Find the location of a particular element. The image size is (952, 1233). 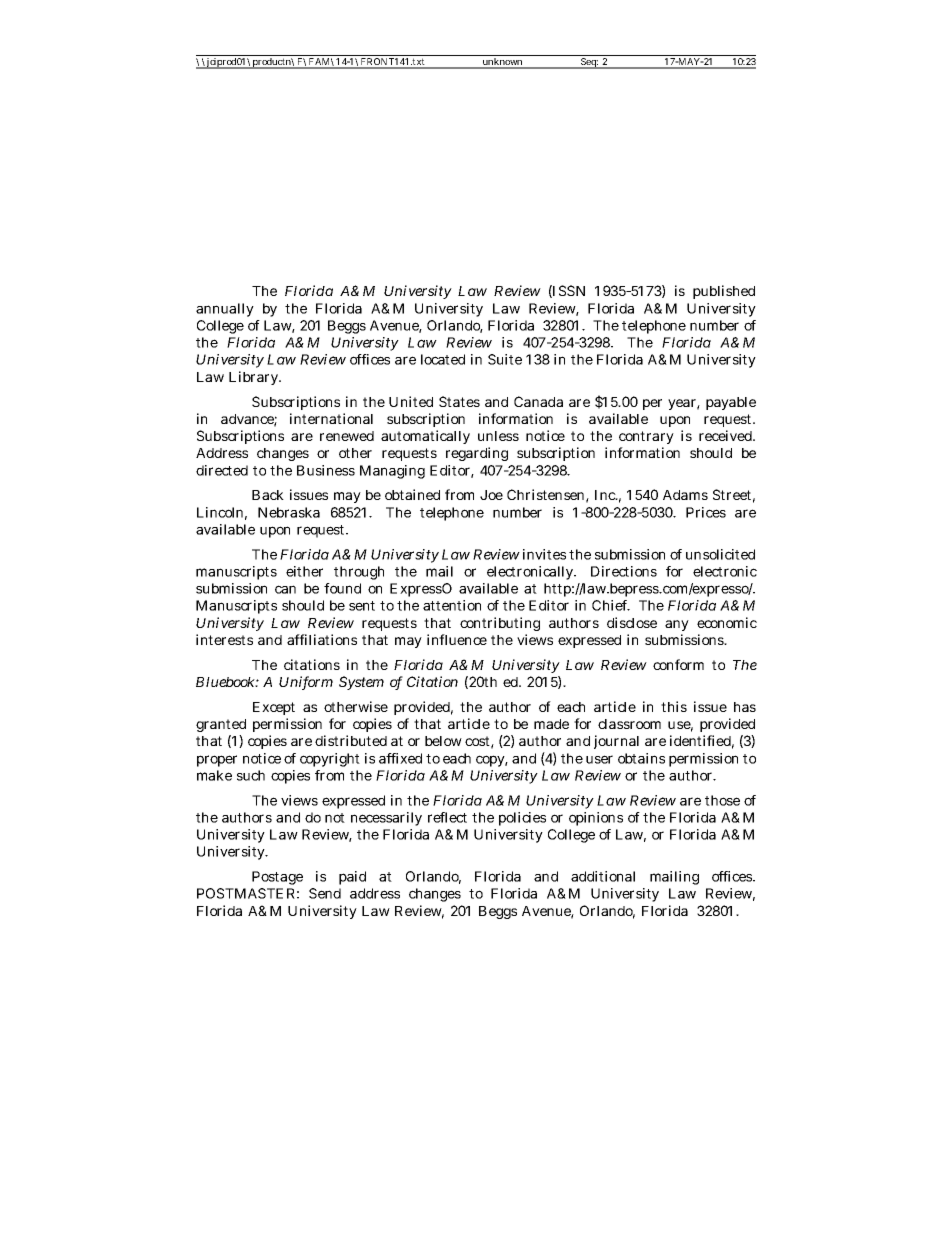

Back is located at coordinates (268, 495).
